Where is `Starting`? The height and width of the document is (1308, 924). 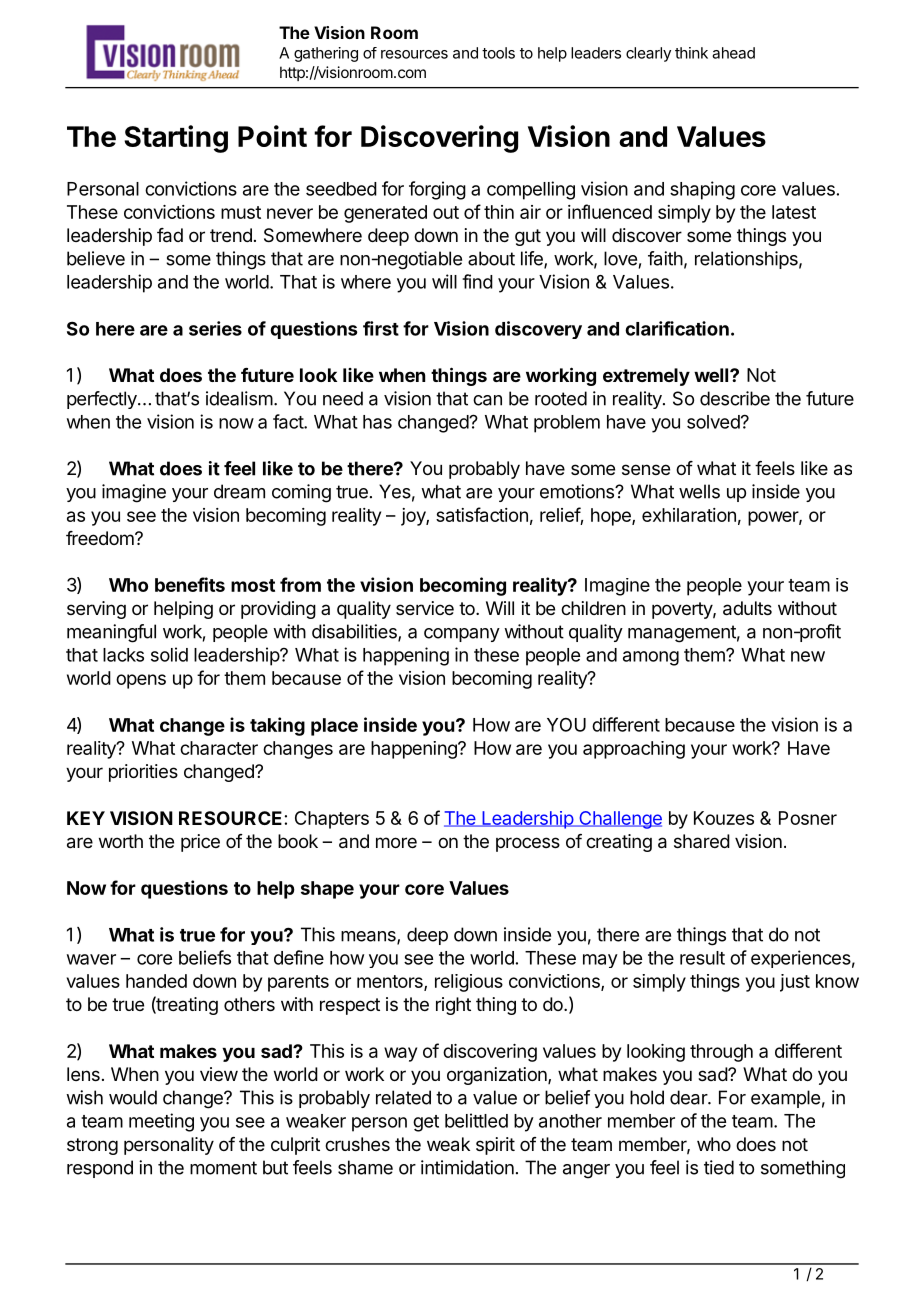
Starting is located at coordinates (176, 139).
